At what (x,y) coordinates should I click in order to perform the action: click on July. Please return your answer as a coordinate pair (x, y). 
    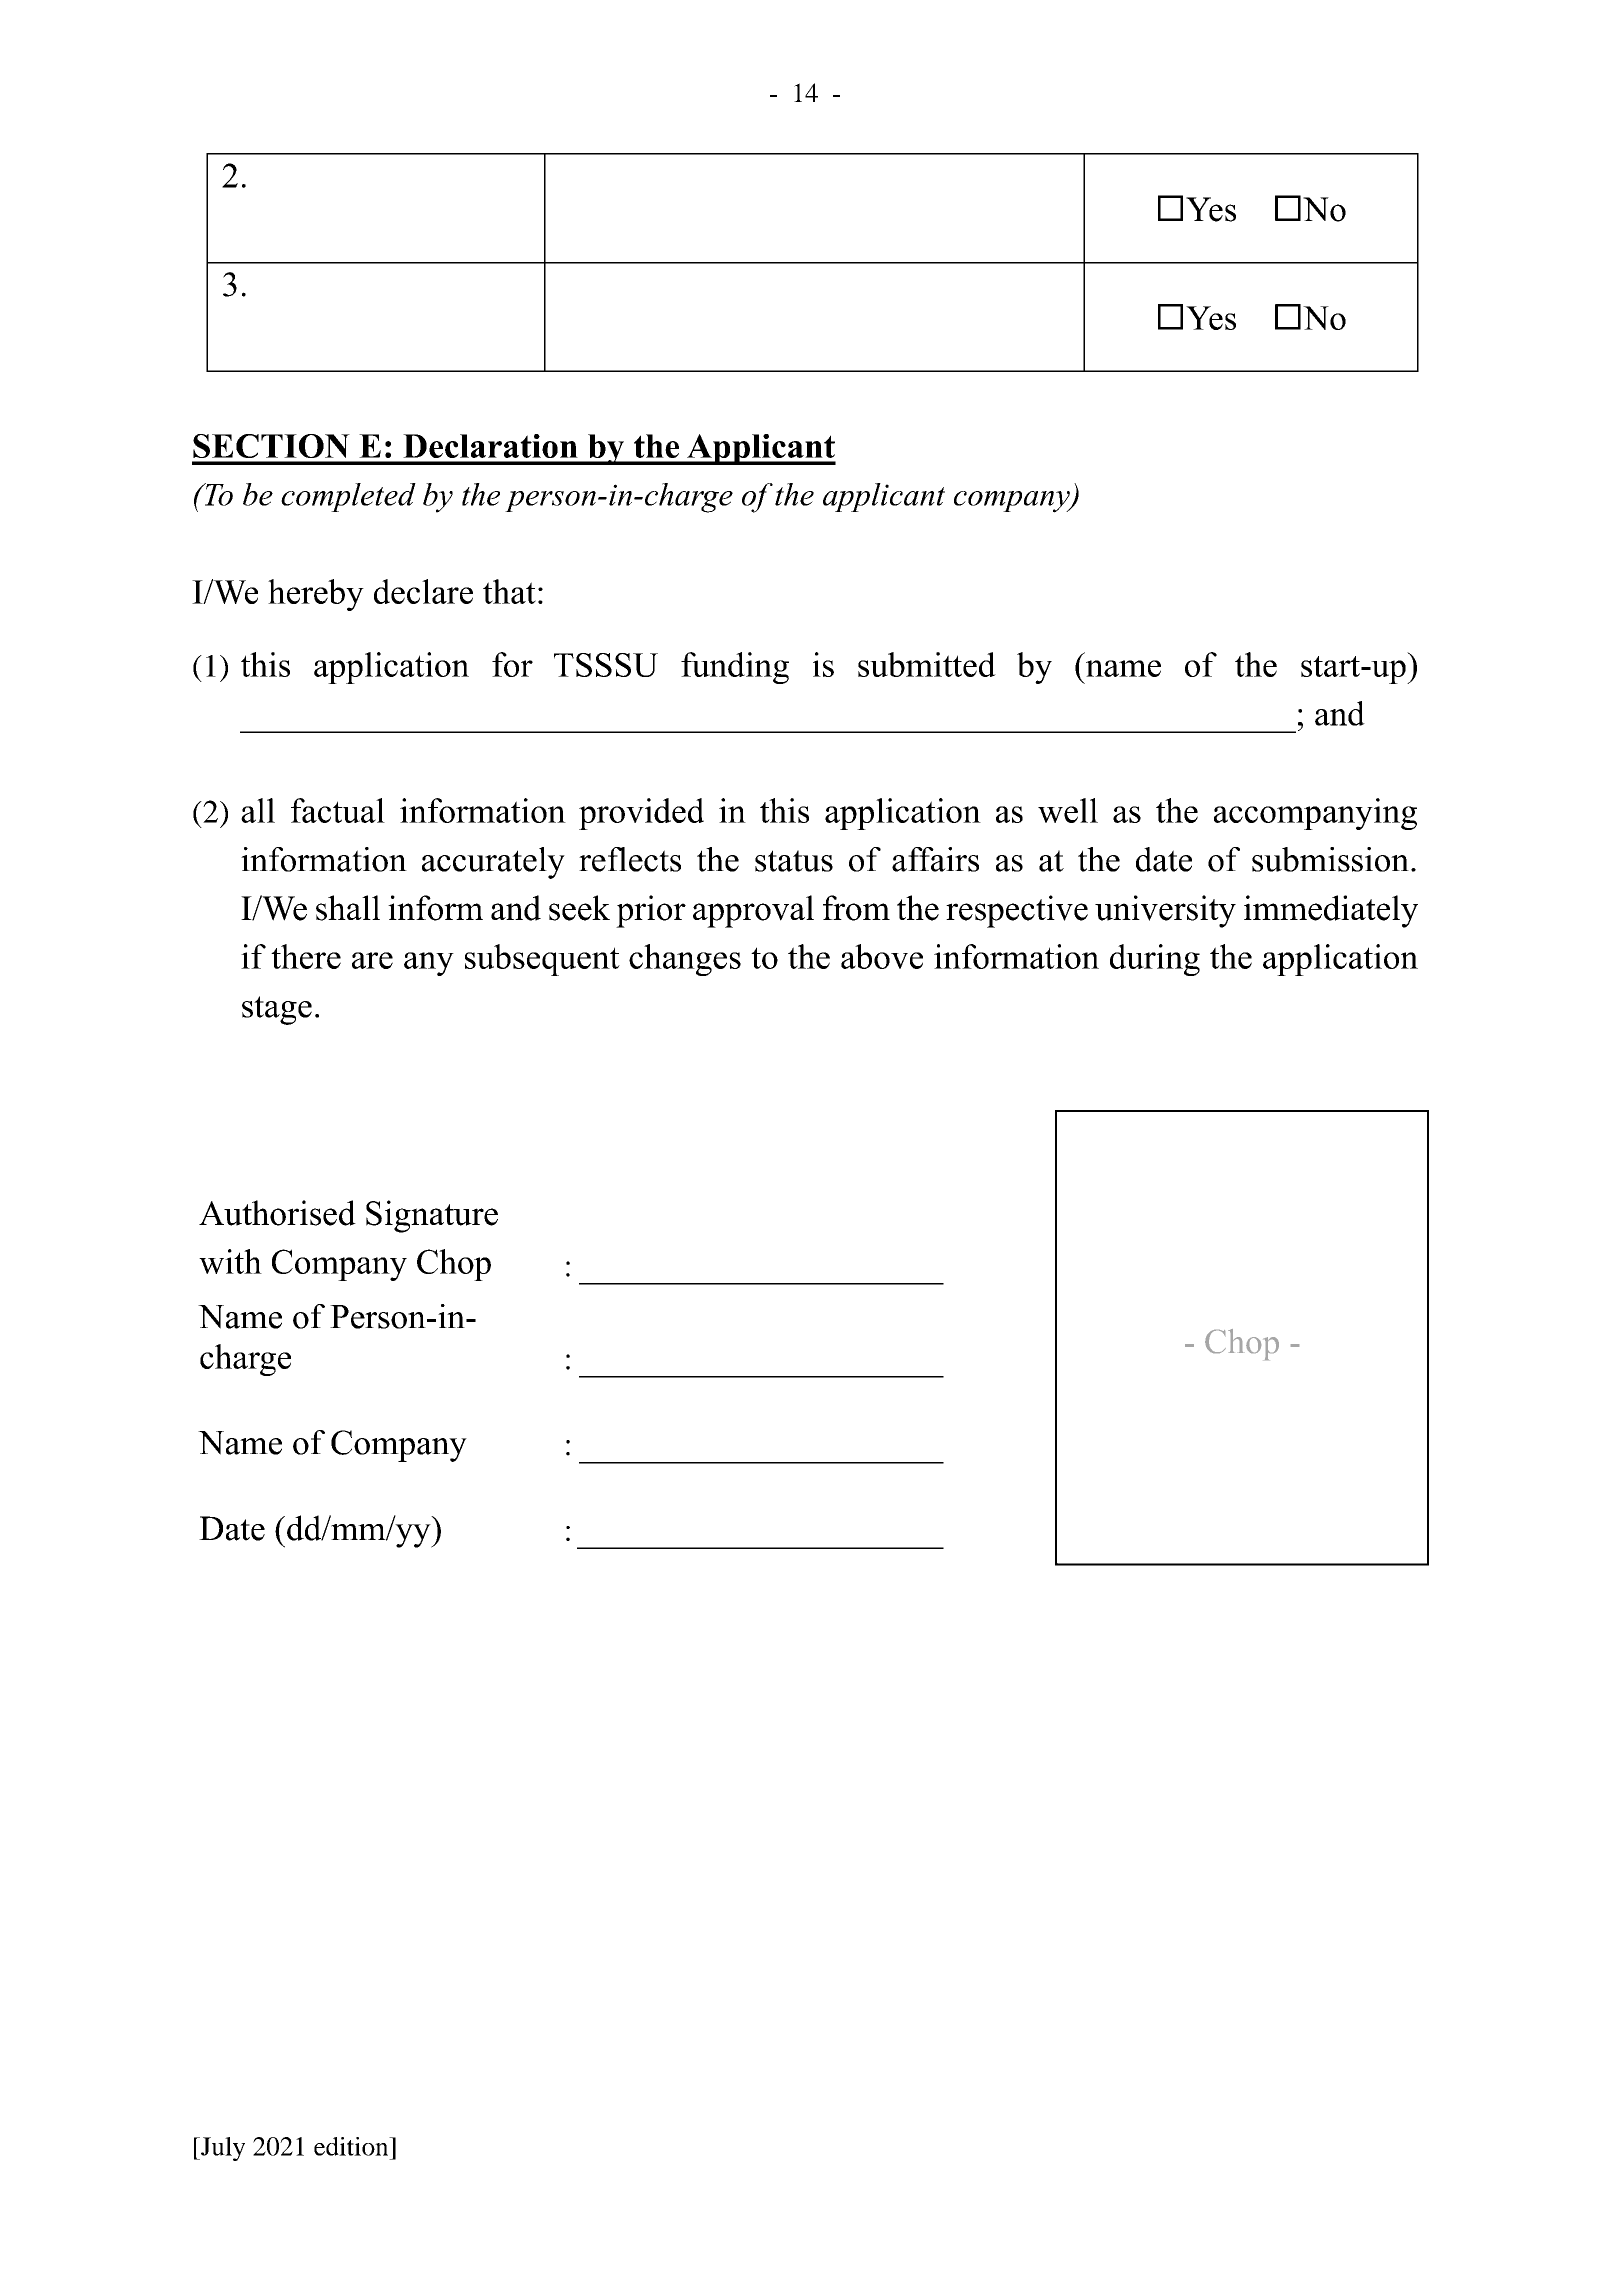
    Looking at the image, I should click on (222, 2149).
